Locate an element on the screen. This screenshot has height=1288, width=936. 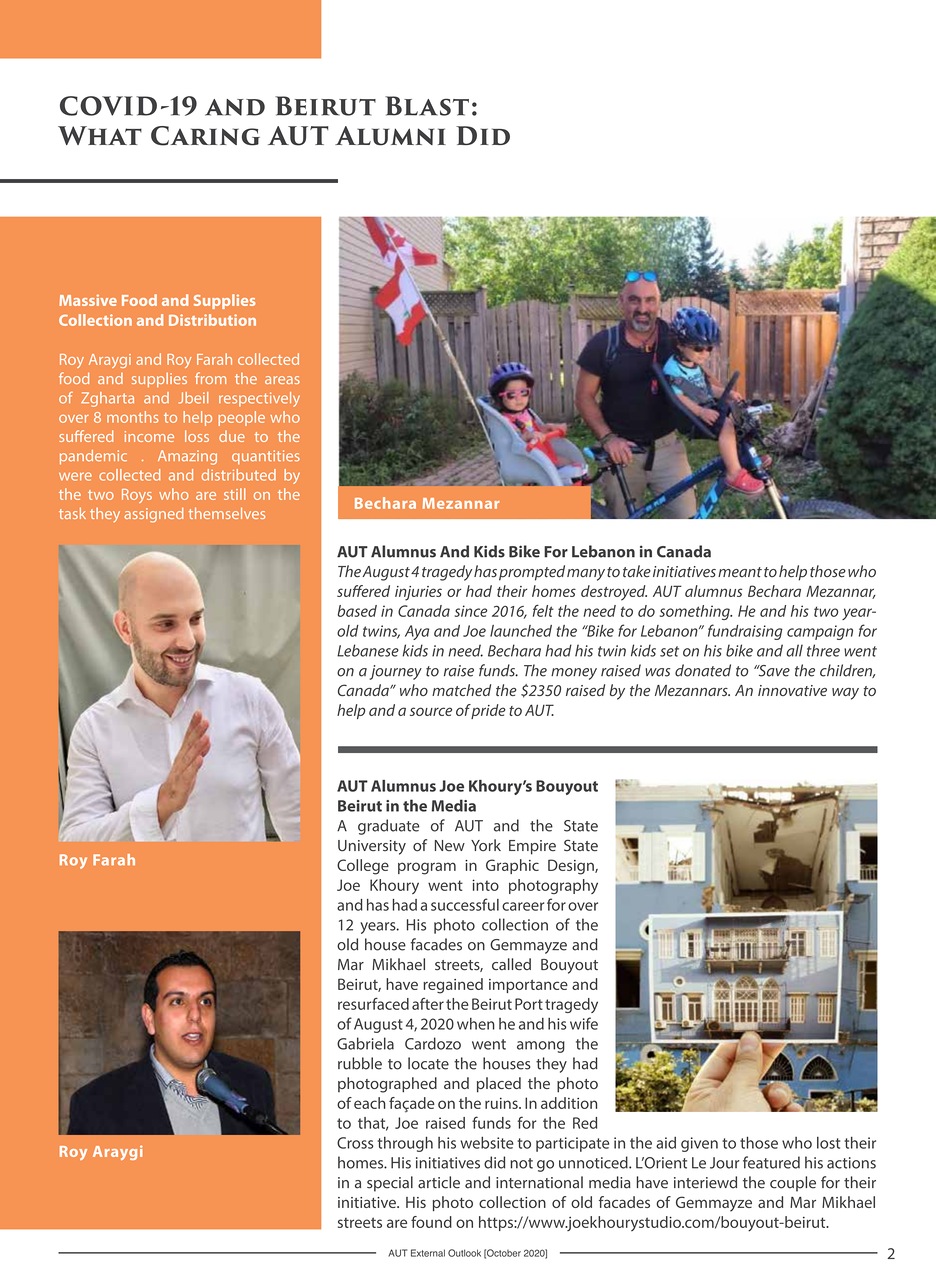
matched is located at coordinates (461, 690).
